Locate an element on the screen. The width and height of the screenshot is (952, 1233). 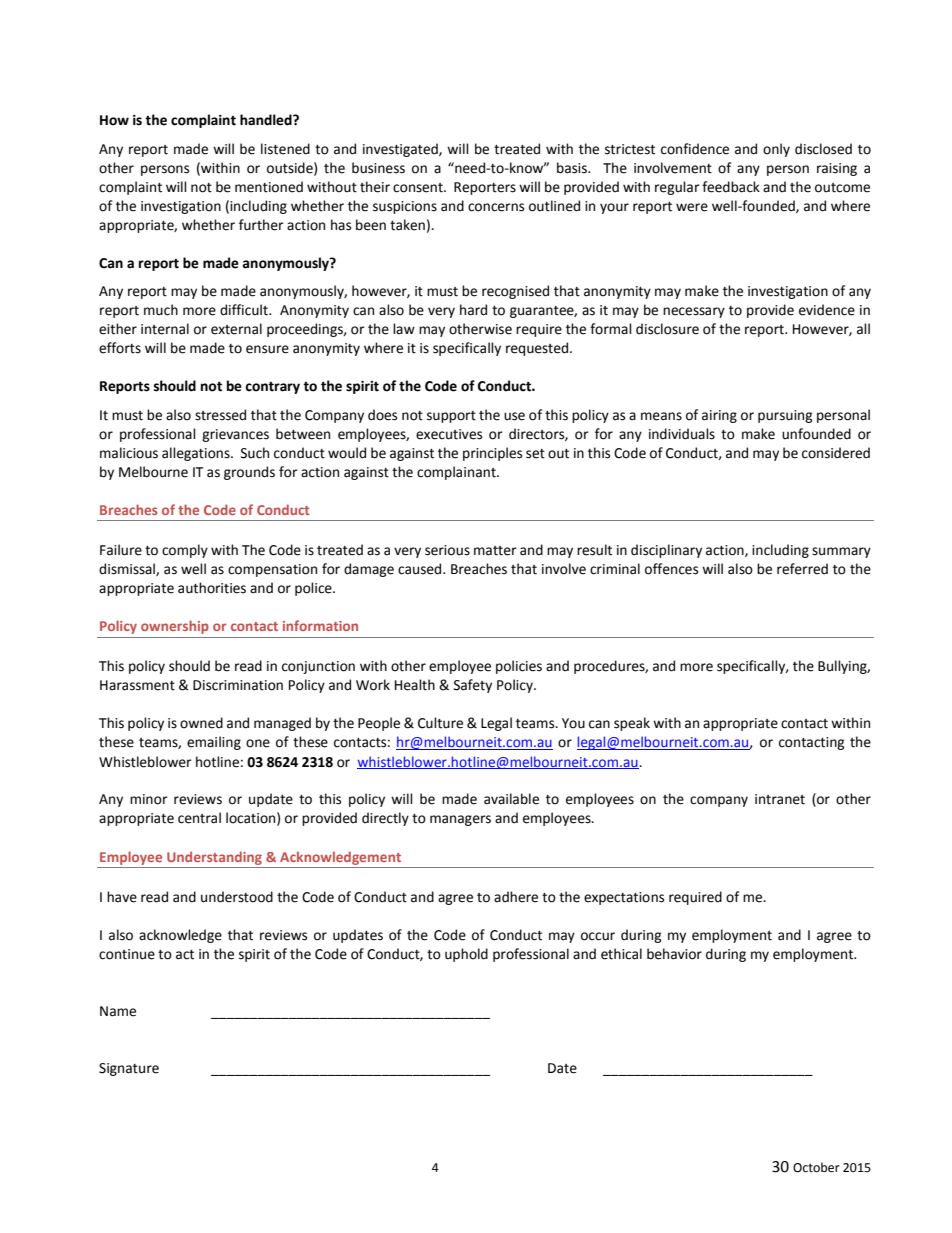
referred is located at coordinates (802, 569).
